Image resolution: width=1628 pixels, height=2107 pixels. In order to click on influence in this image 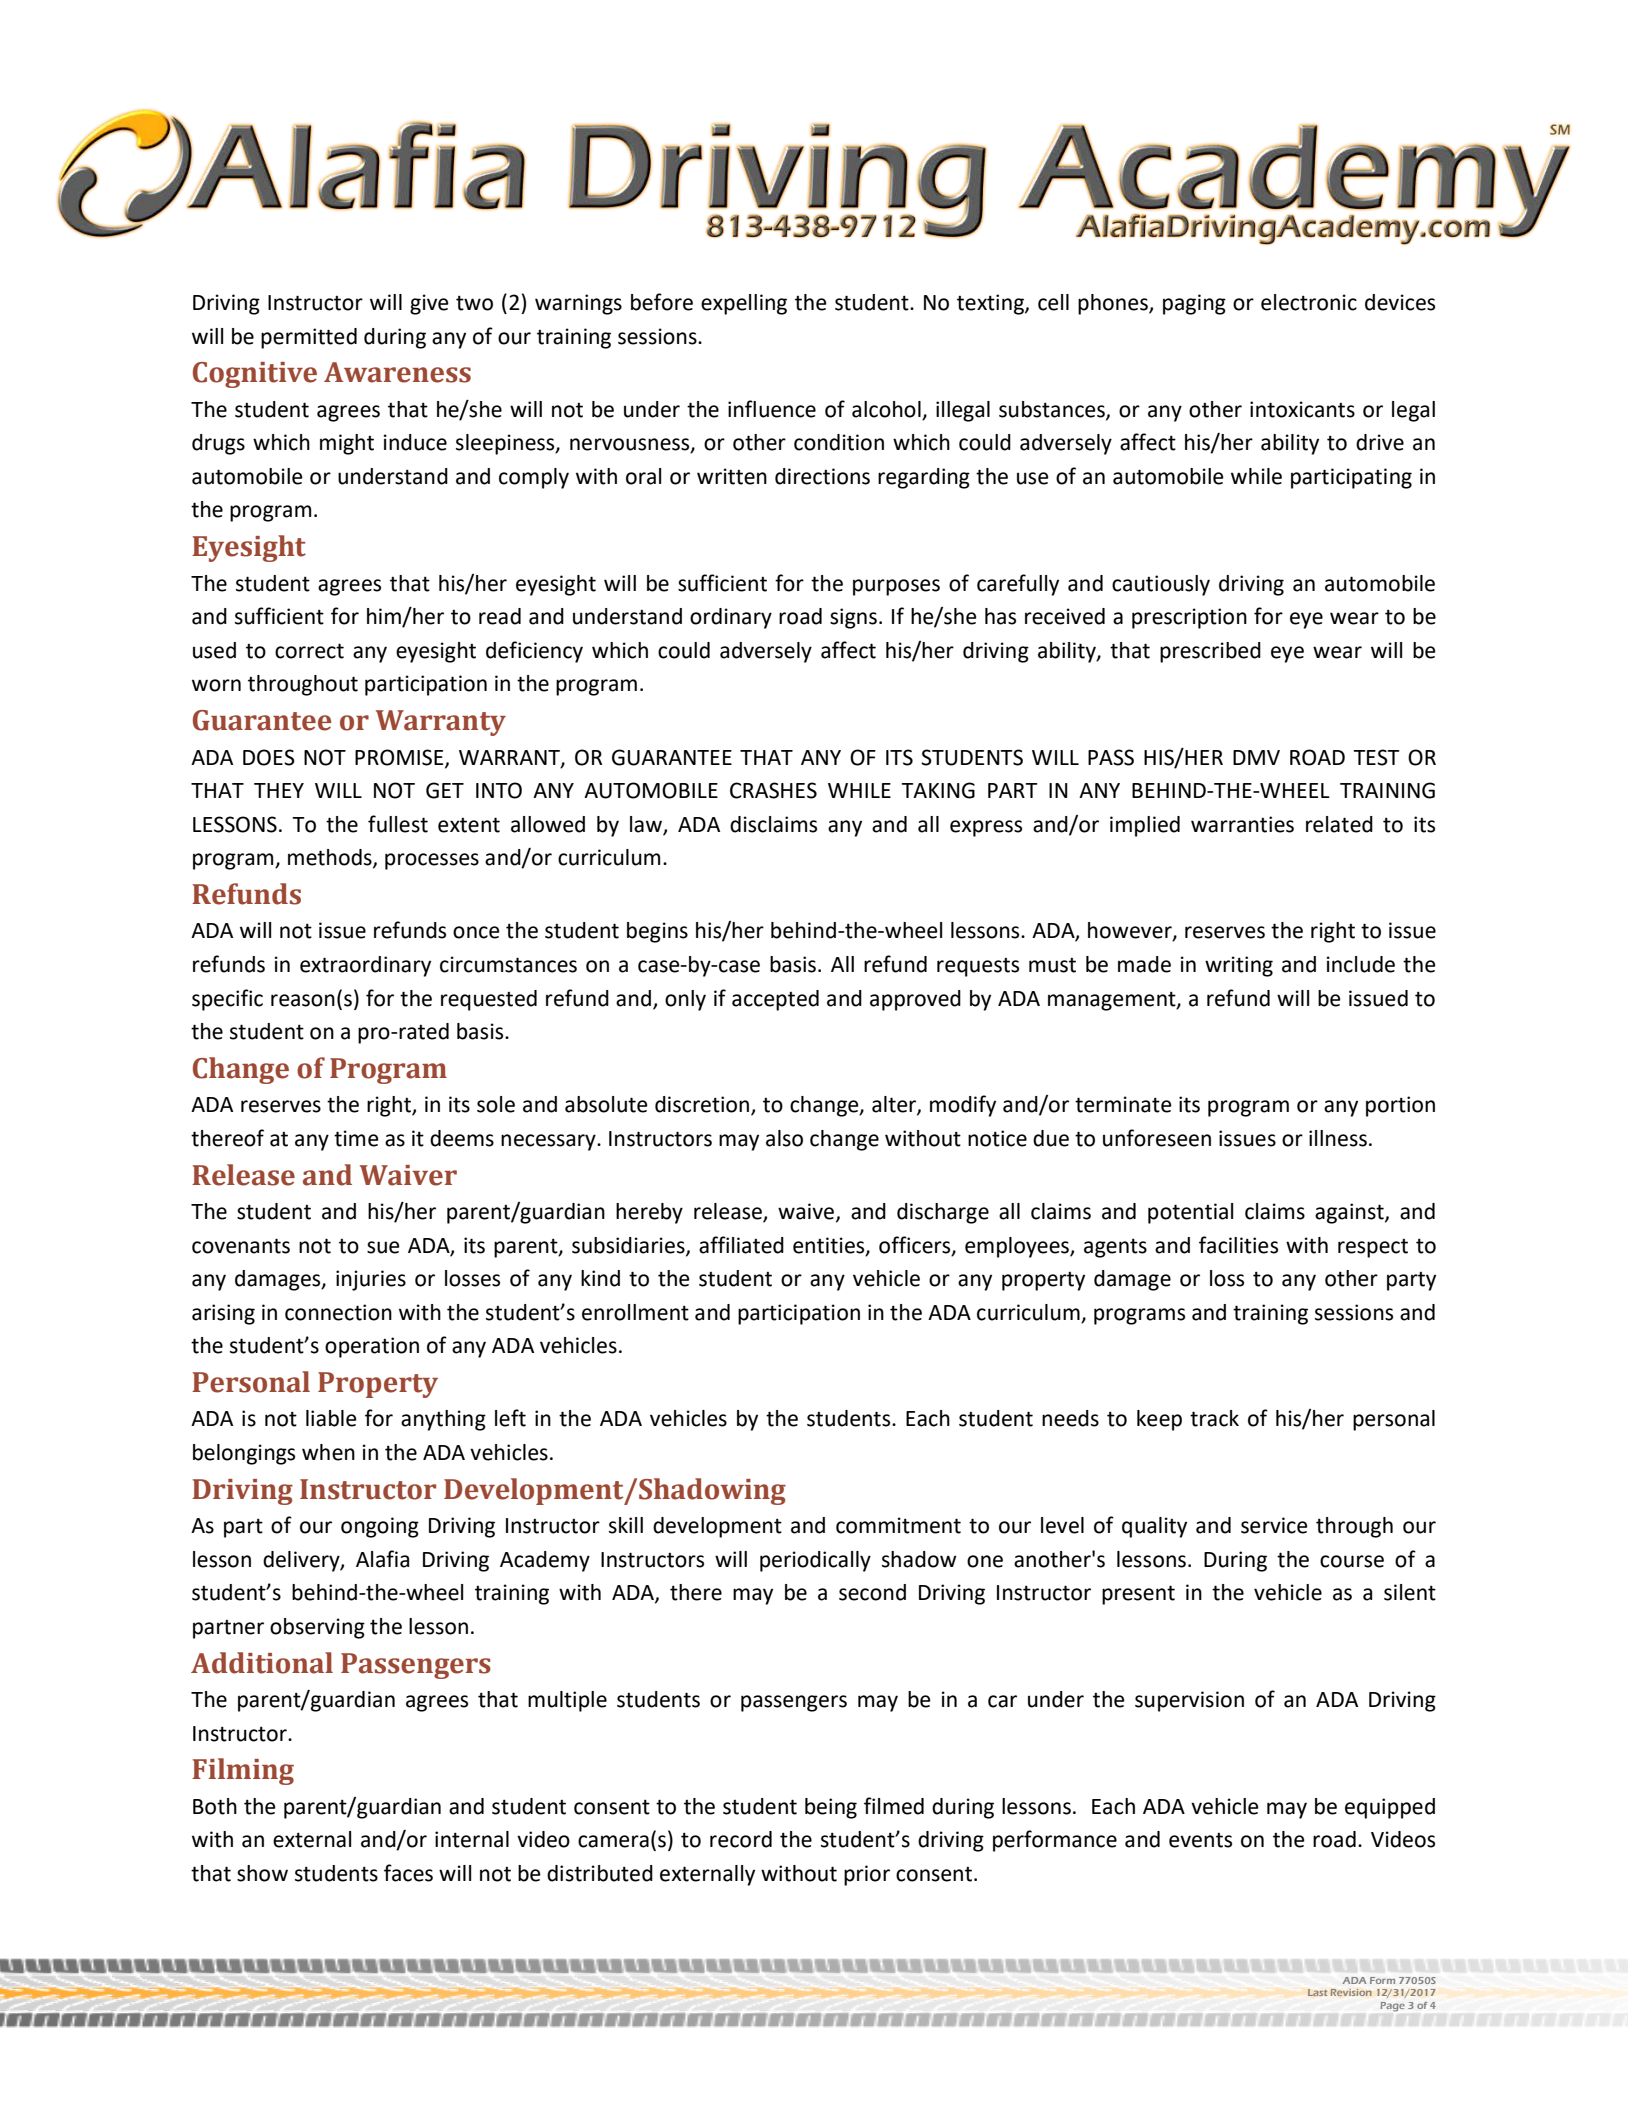, I will do `click(772, 409)`.
